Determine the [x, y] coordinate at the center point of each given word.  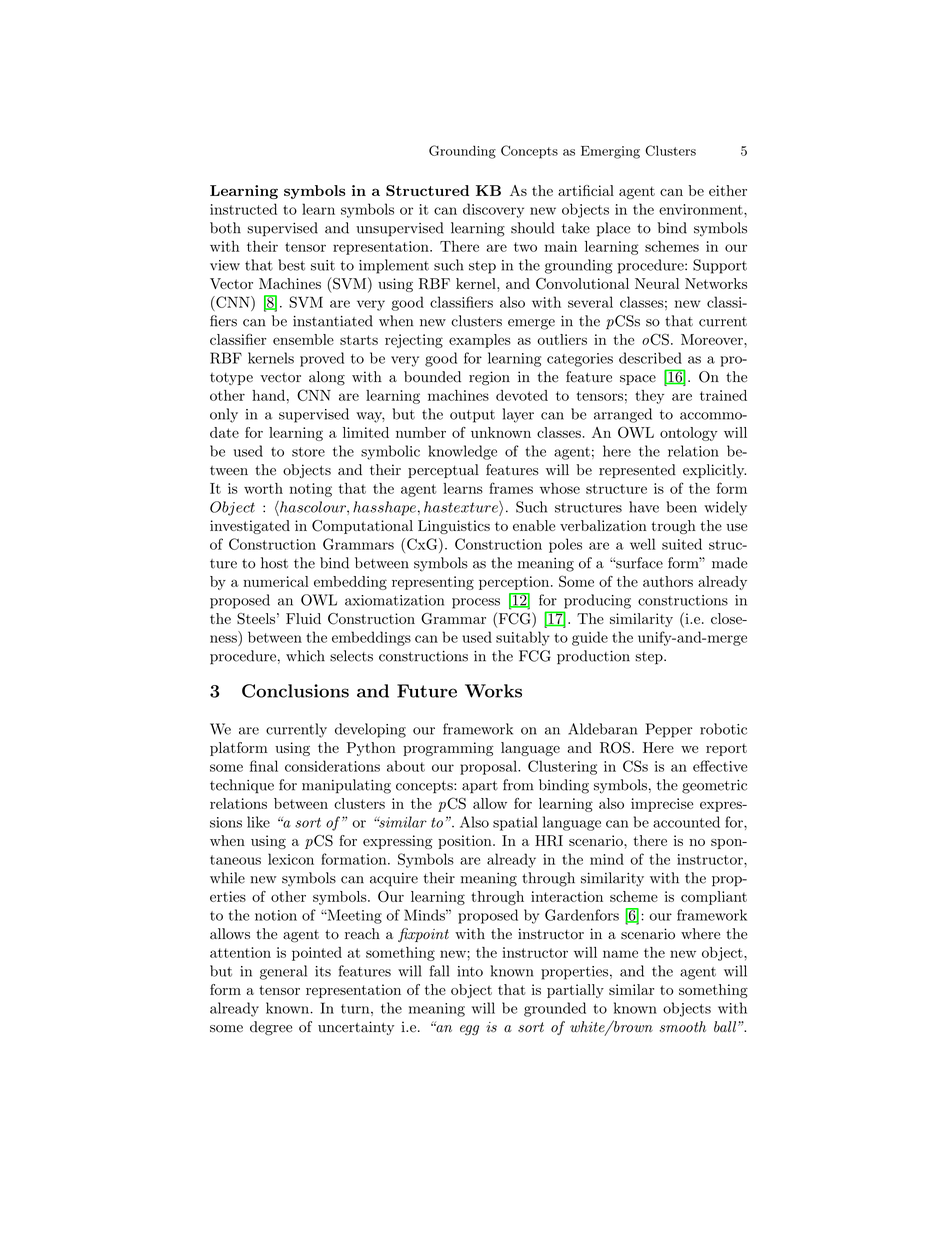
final [264, 766]
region [489, 378]
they [649, 397]
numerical [276, 581]
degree [271, 1028]
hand [268, 395]
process [476, 603]
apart [480, 787]
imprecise [662, 805]
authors [668, 581]
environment [701, 209]
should [533, 228]
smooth [682, 1026]
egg [469, 1030]
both [225, 228]
